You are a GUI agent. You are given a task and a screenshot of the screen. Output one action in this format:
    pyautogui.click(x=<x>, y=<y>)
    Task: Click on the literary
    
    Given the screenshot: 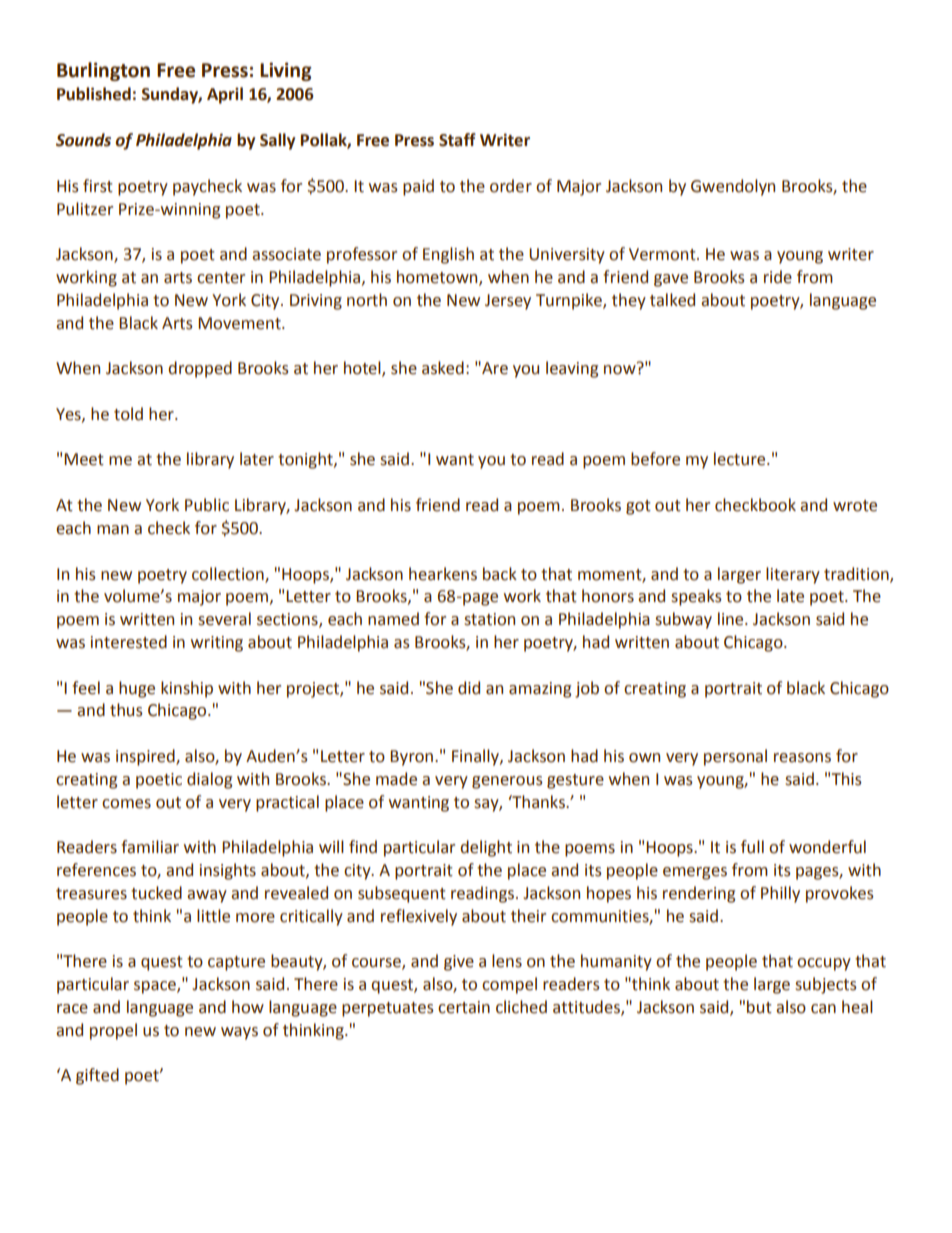 What is the action you would take?
    pyautogui.click(x=793, y=575)
